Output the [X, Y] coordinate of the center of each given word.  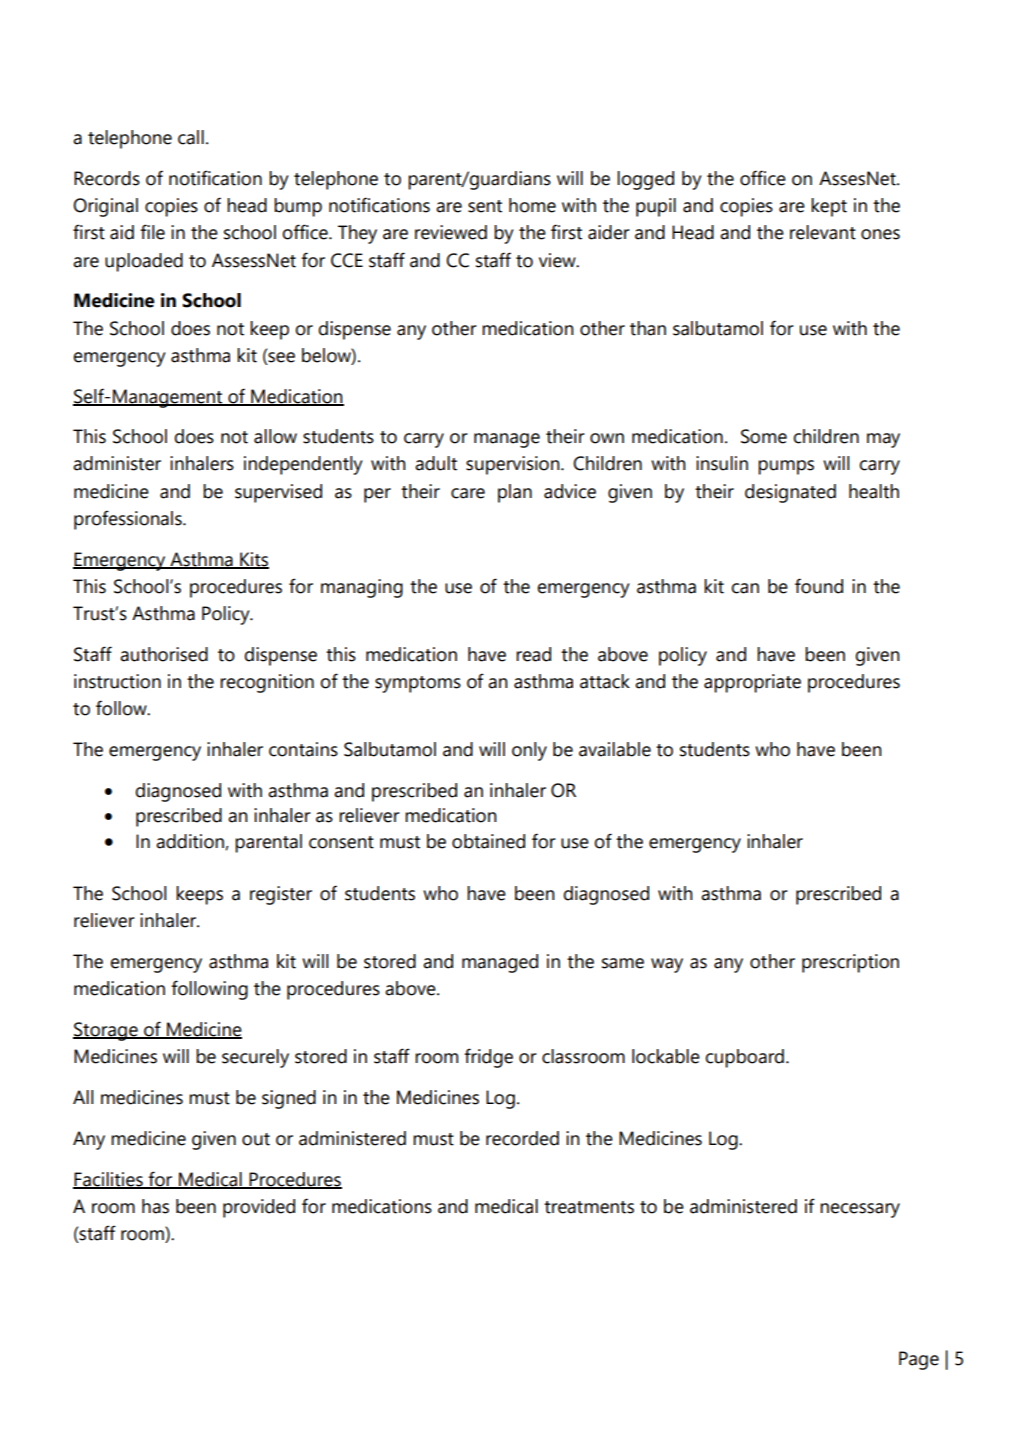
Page [919, 1360]
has [155, 1206]
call [191, 137]
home [532, 205]
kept [829, 207]
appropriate [752, 683]
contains [303, 749]
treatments [589, 1207]
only [529, 751]
